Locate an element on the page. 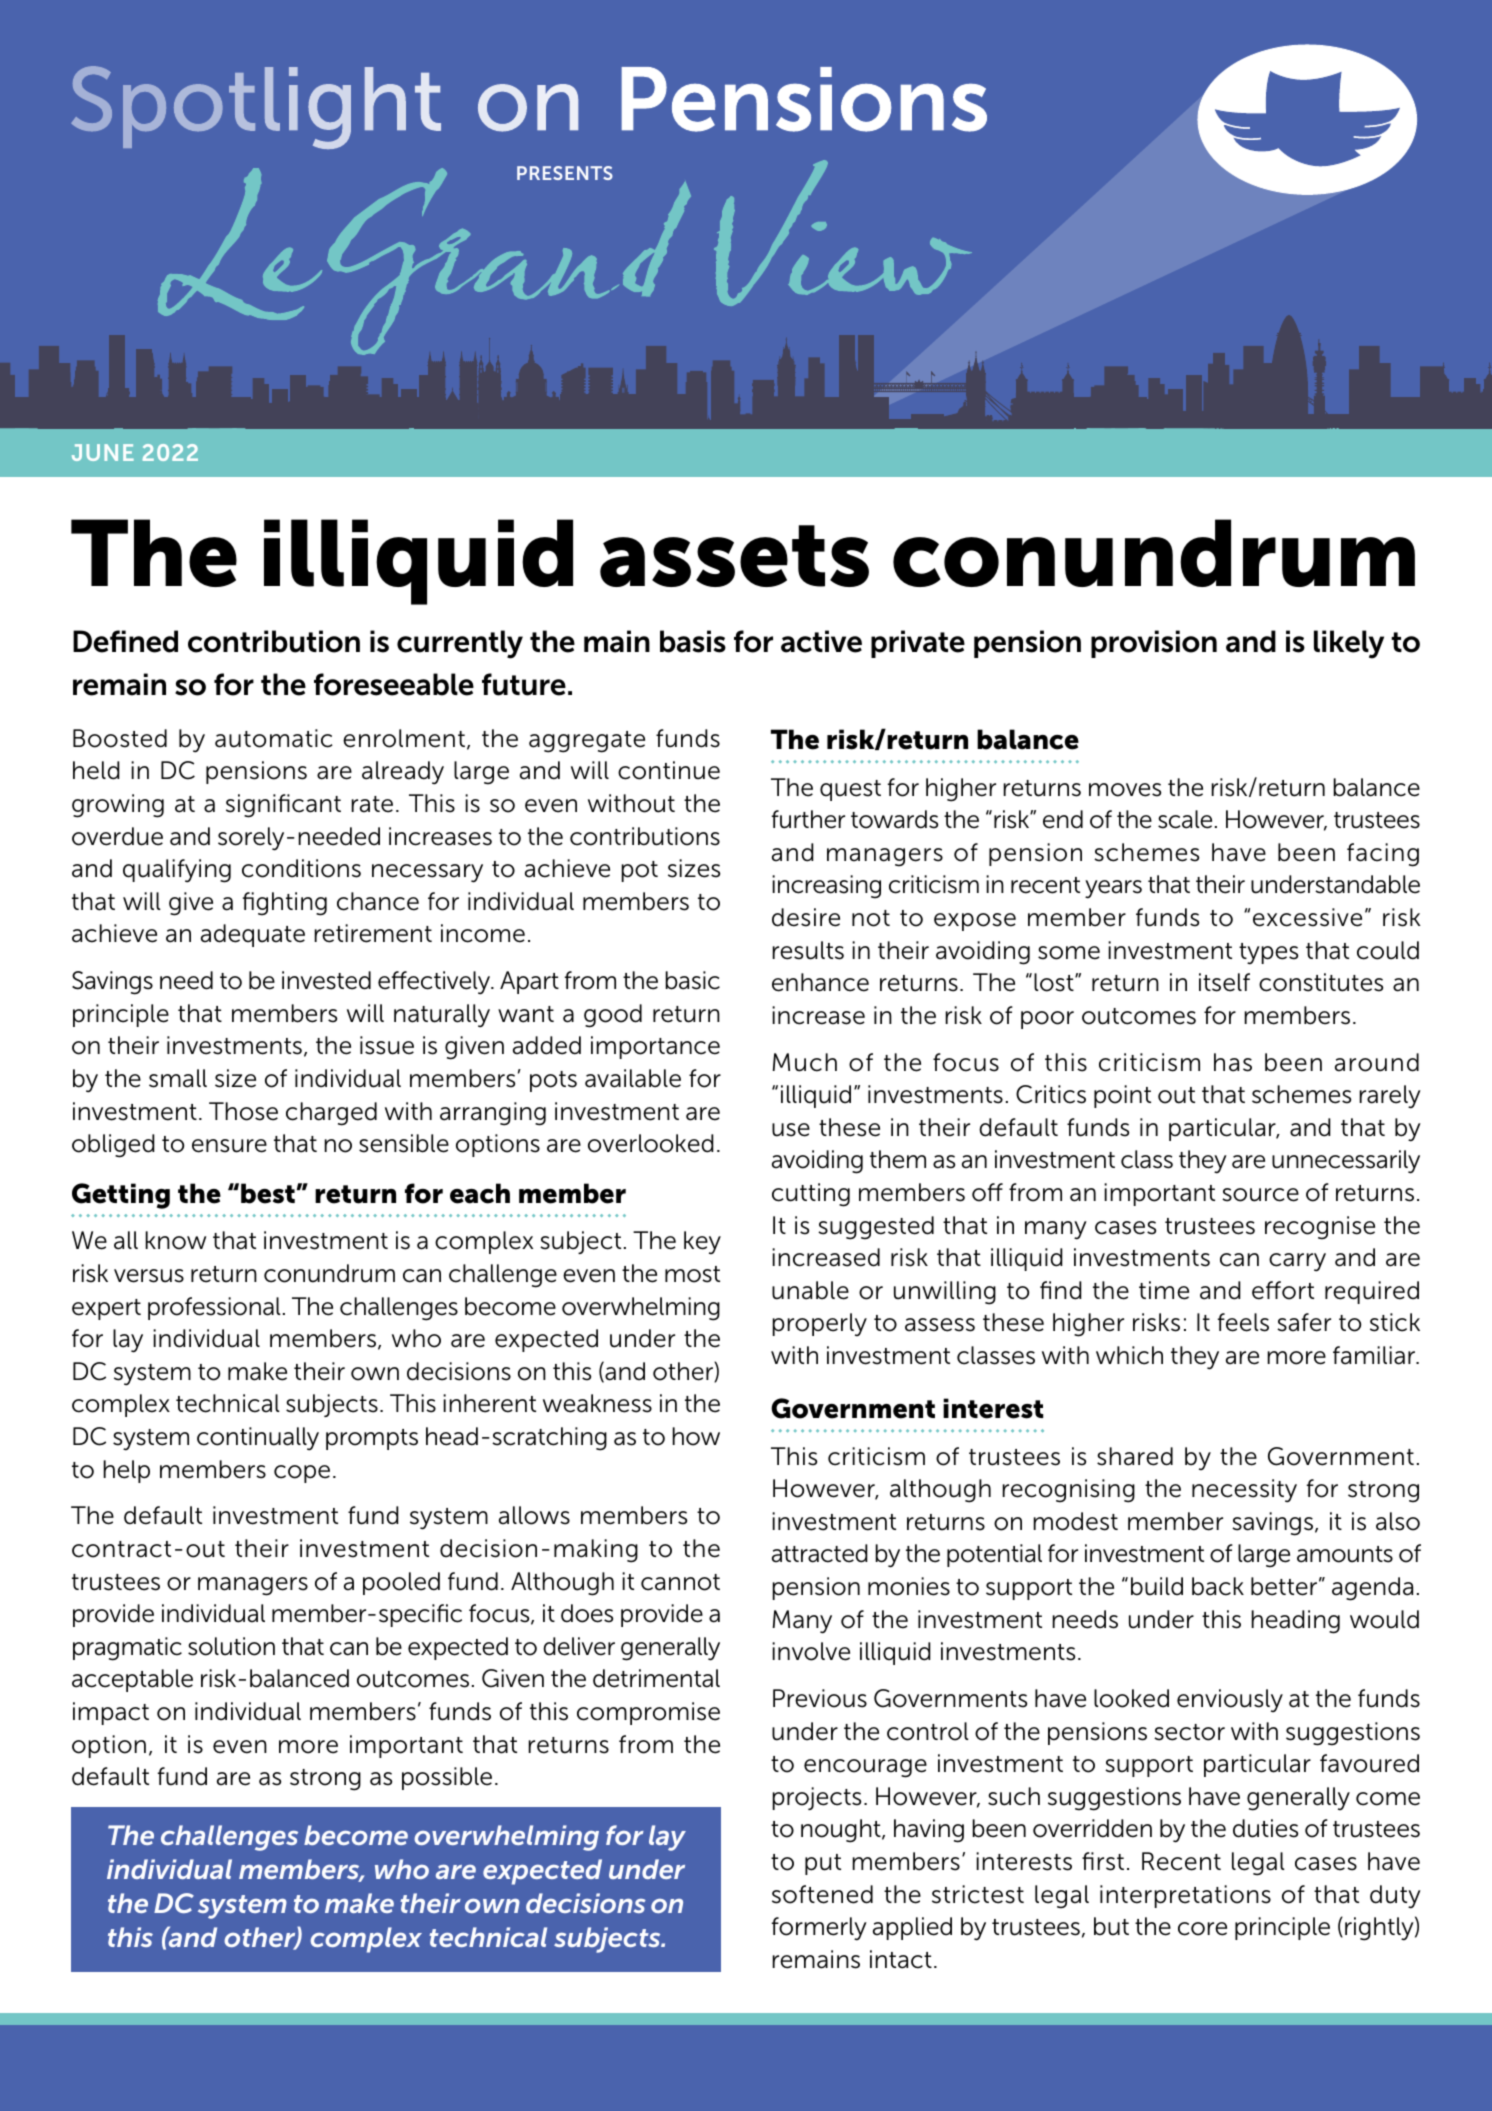  assets is located at coordinates (734, 556).
